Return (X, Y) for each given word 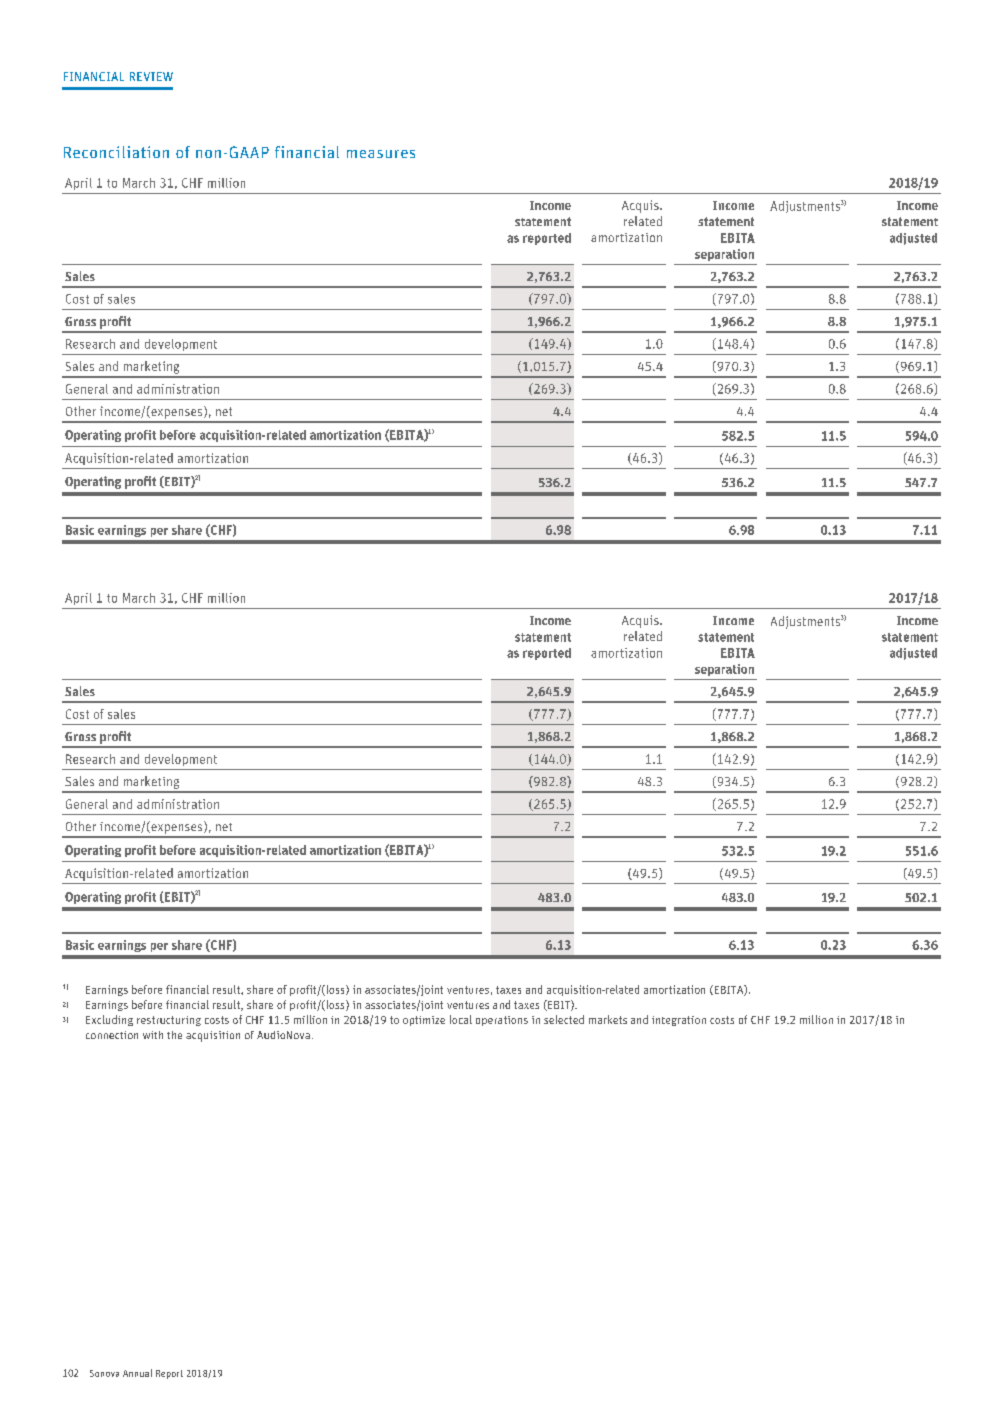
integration (679, 1021)
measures (381, 154)
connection (112, 1035)
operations (502, 1021)
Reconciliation (116, 152)
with (153, 1035)
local (461, 1019)
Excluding (109, 1020)
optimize (424, 1021)
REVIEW (151, 76)
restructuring (169, 1021)
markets (608, 1019)
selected (564, 1019)
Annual (137, 1373)
